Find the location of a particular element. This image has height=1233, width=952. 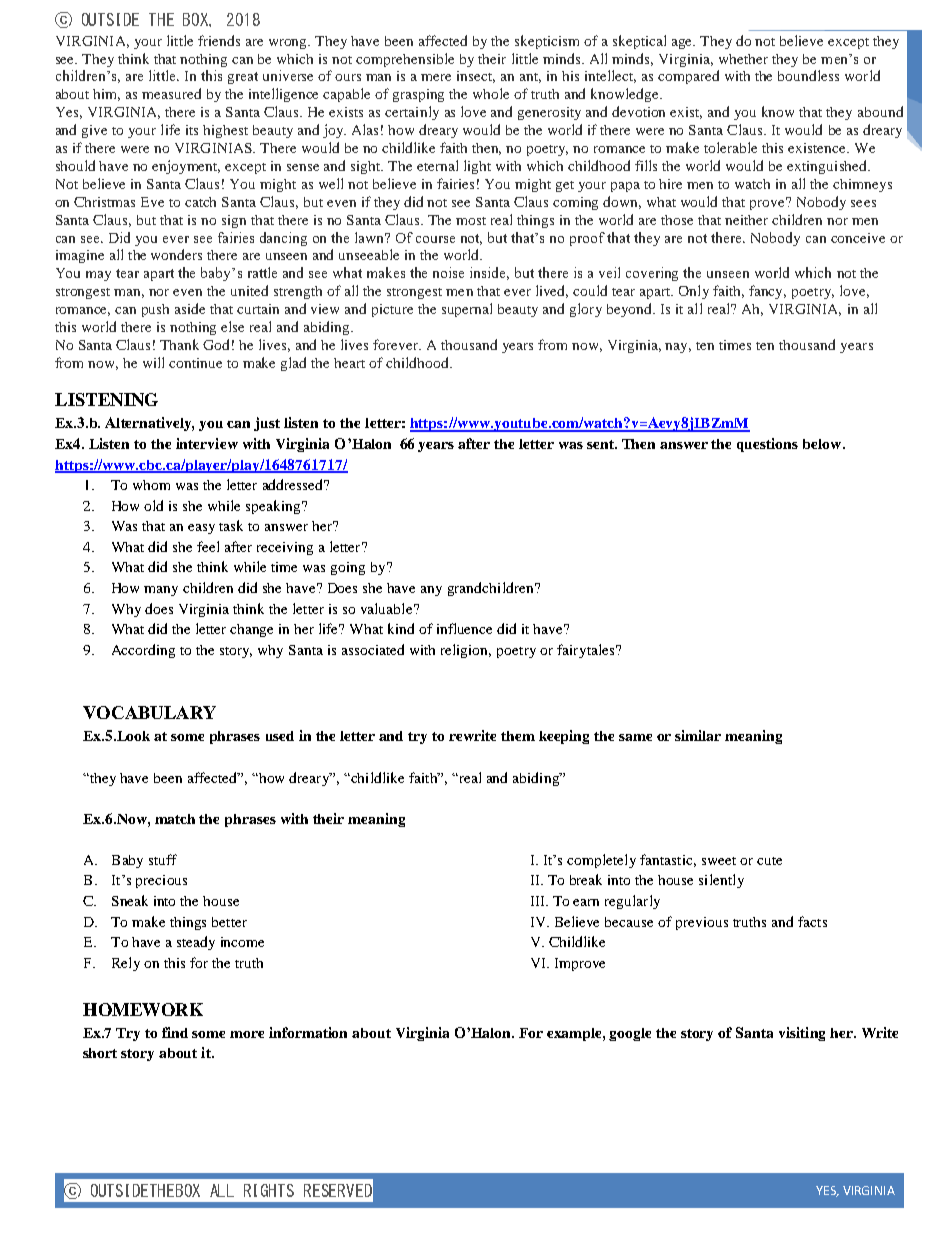

whole is located at coordinates (491, 93).
